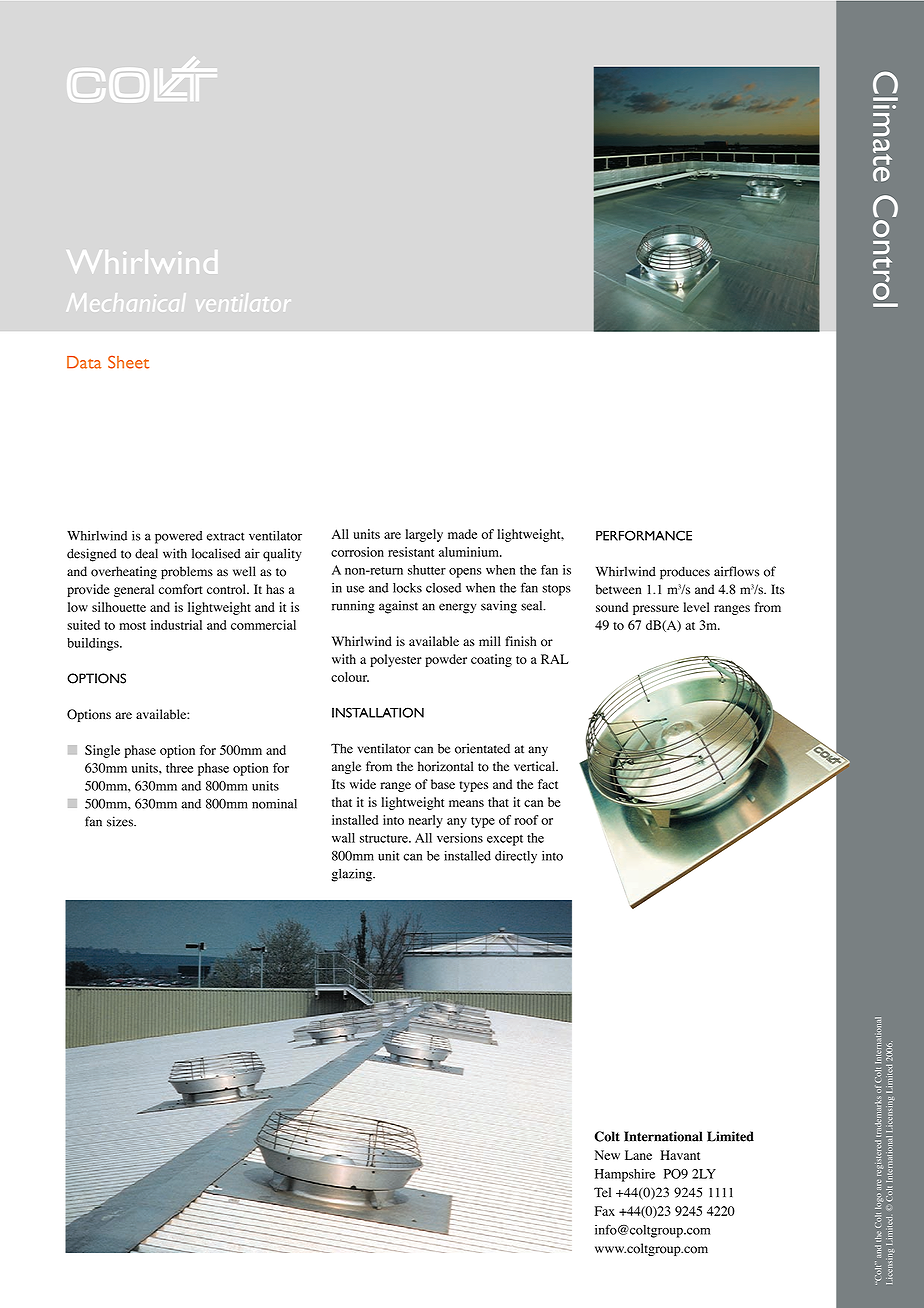  What do you see at coordinates (396, 660) in the screenshot?
I see `polyester` at bounding box center [396, 660].
